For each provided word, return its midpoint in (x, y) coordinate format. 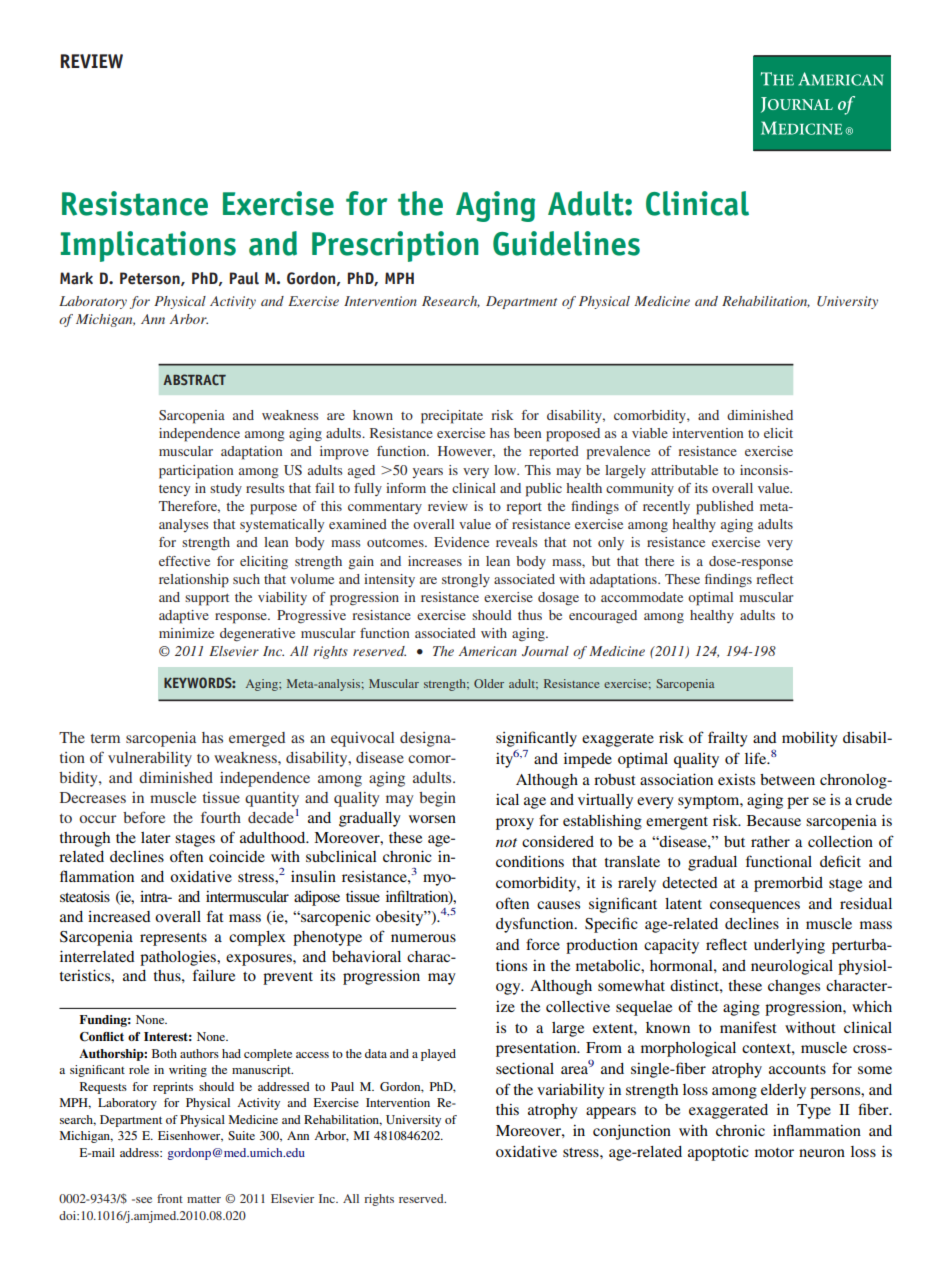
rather (770, 841)
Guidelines (566, 243)
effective (184, 561)
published (725, 508)
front (170, 1198)
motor (774, 1152)
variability (571, 1091)
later (156, 837)
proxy (515, 824)
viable (650, 433)
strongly (466, 580)
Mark (76, 278)
